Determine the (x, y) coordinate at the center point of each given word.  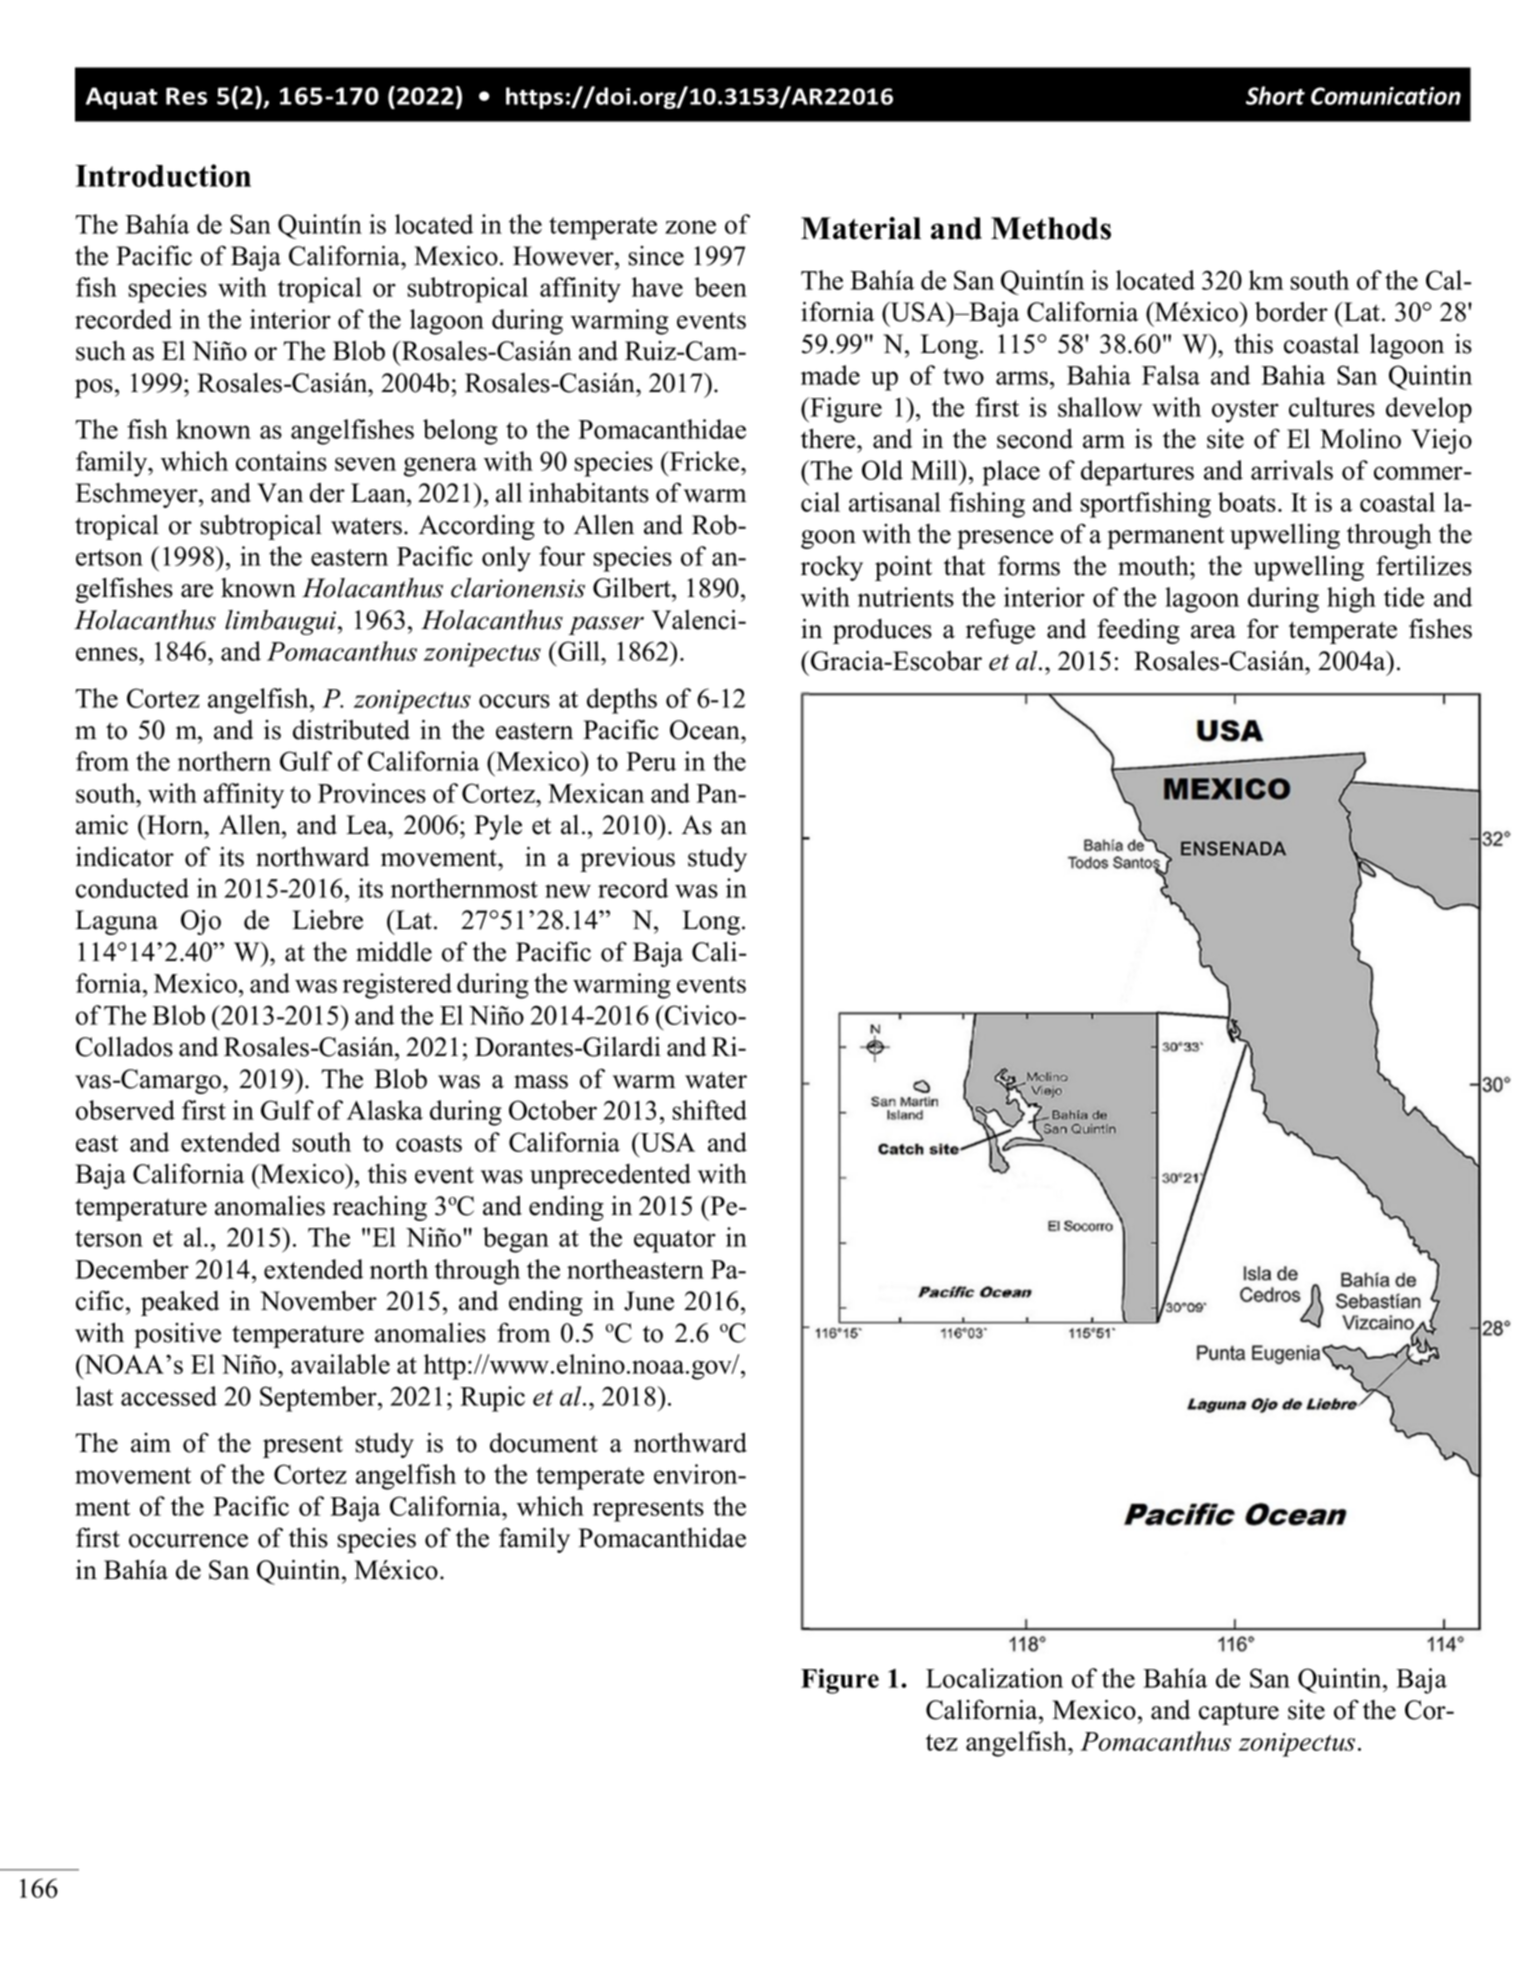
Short (1275, 95)
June (649, 1301)
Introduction (163, 175)
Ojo (201, 922)
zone (690, 227)
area (1213, 632)
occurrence (188, 1541)
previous (627, 859)
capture (1239, 1713)
